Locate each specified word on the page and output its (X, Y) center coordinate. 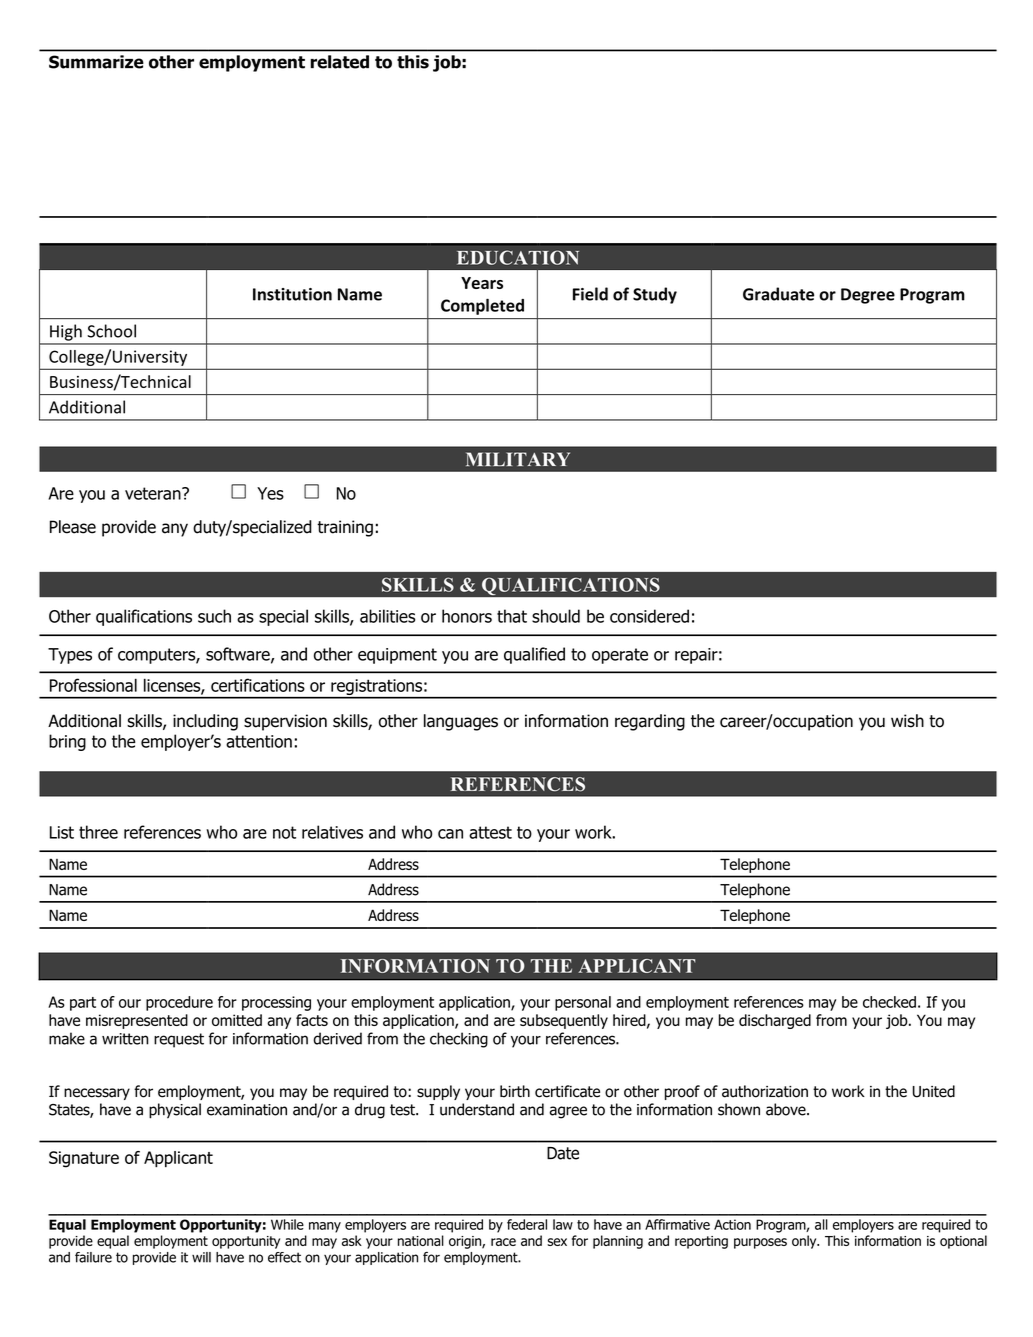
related (340, 62)
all (821, 1224)
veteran (154, 493)
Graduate (778, 294)
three (98, 832)
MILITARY (518, 459)
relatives (332, 832)
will (201, 1257)
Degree (868, 296)
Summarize (96, 62)
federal (527, 1224)
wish (907, 721)
